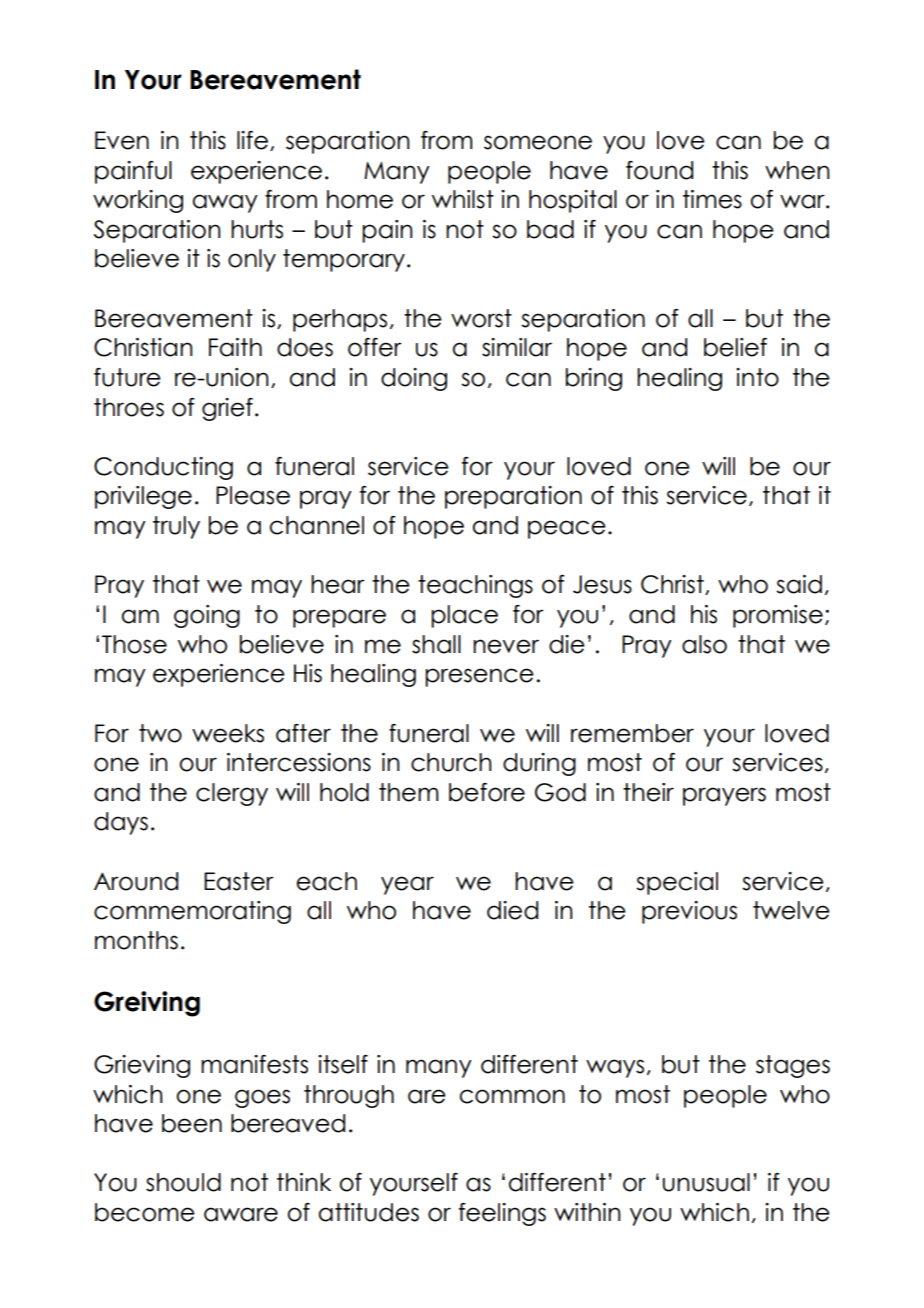 This screenshot has width=924, height=1308. I want to click on unusual, so click(706, 1182).
